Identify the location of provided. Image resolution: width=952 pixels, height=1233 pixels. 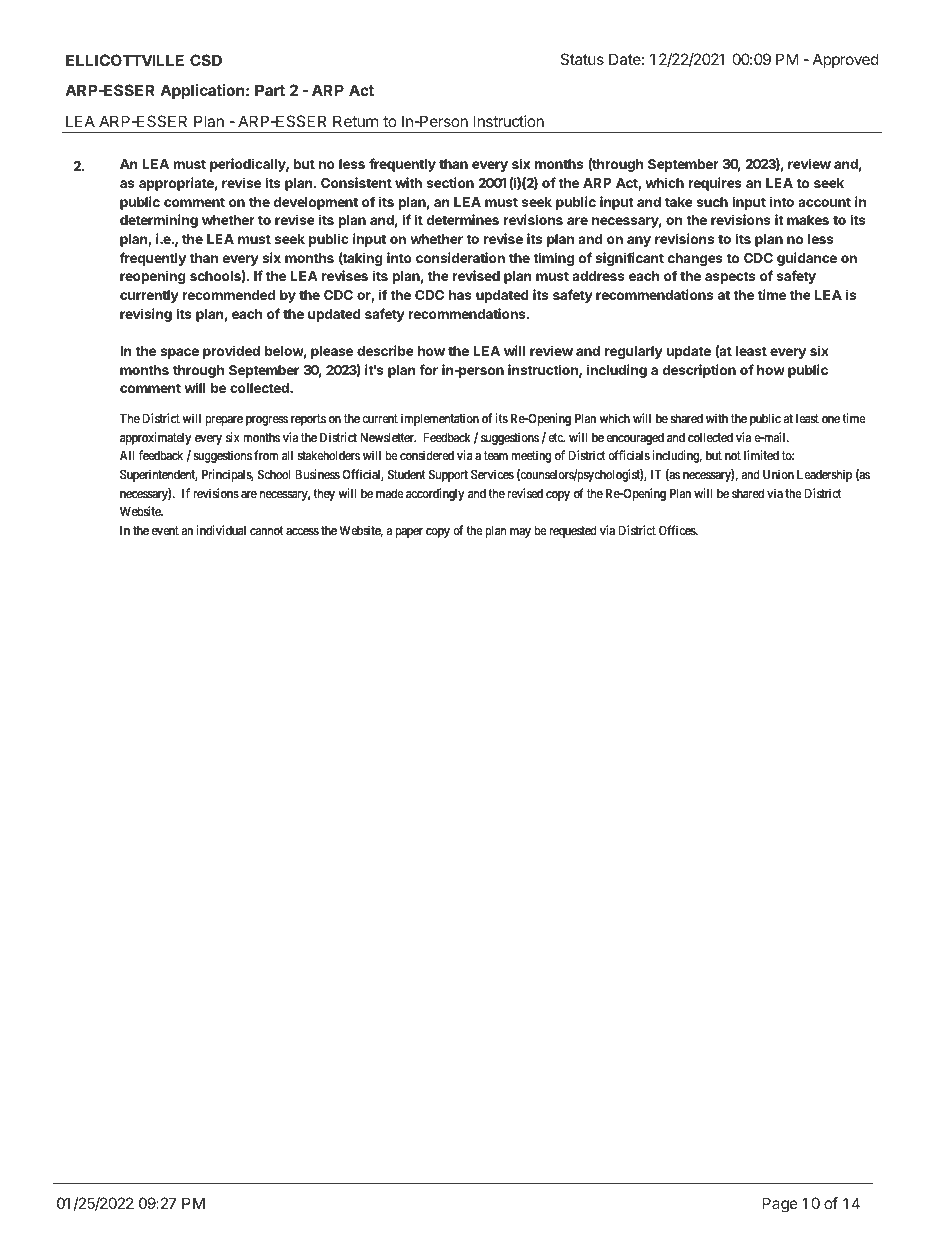
(231, 352).
